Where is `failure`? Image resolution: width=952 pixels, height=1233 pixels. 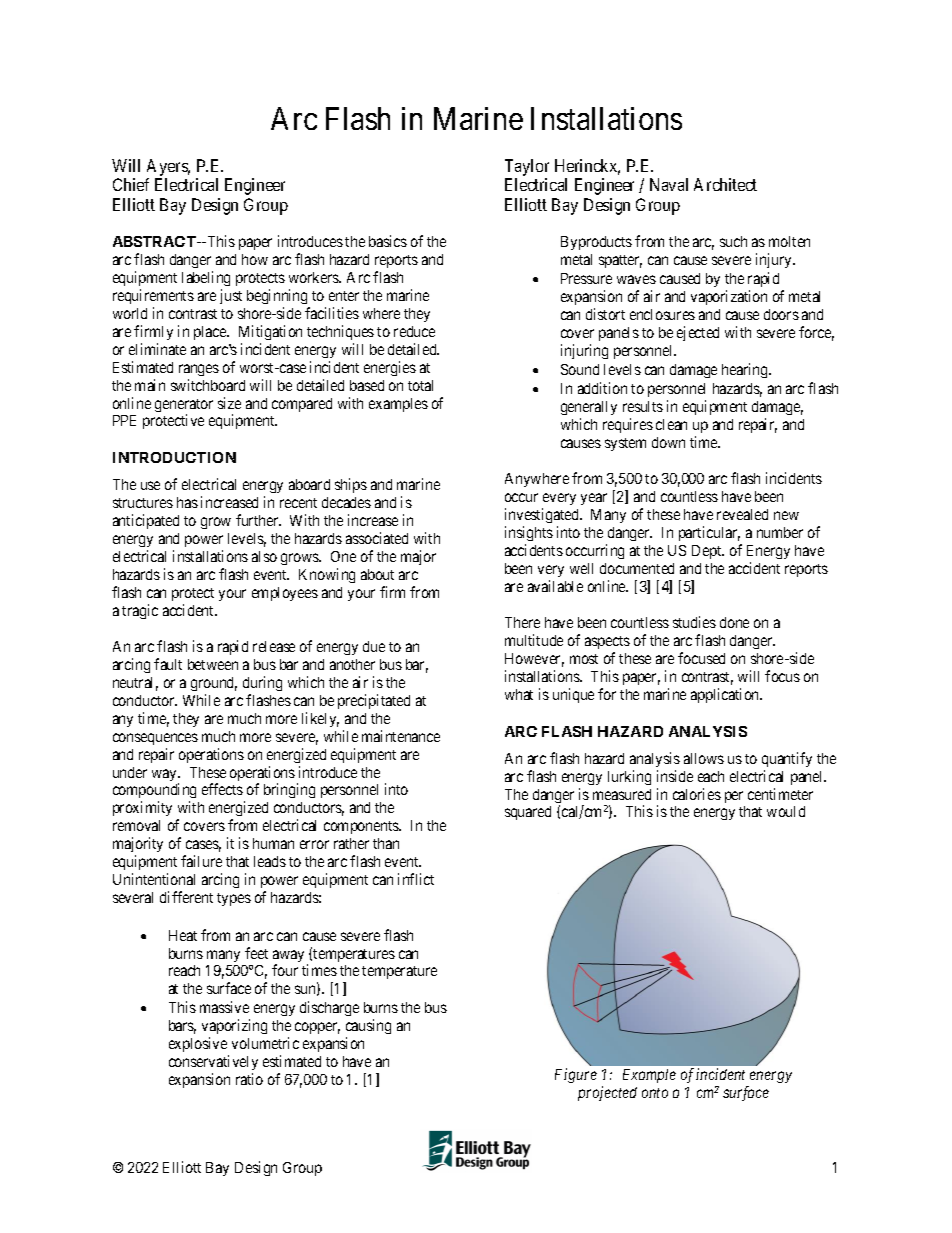 failure is located at coordinates (201, 861).
